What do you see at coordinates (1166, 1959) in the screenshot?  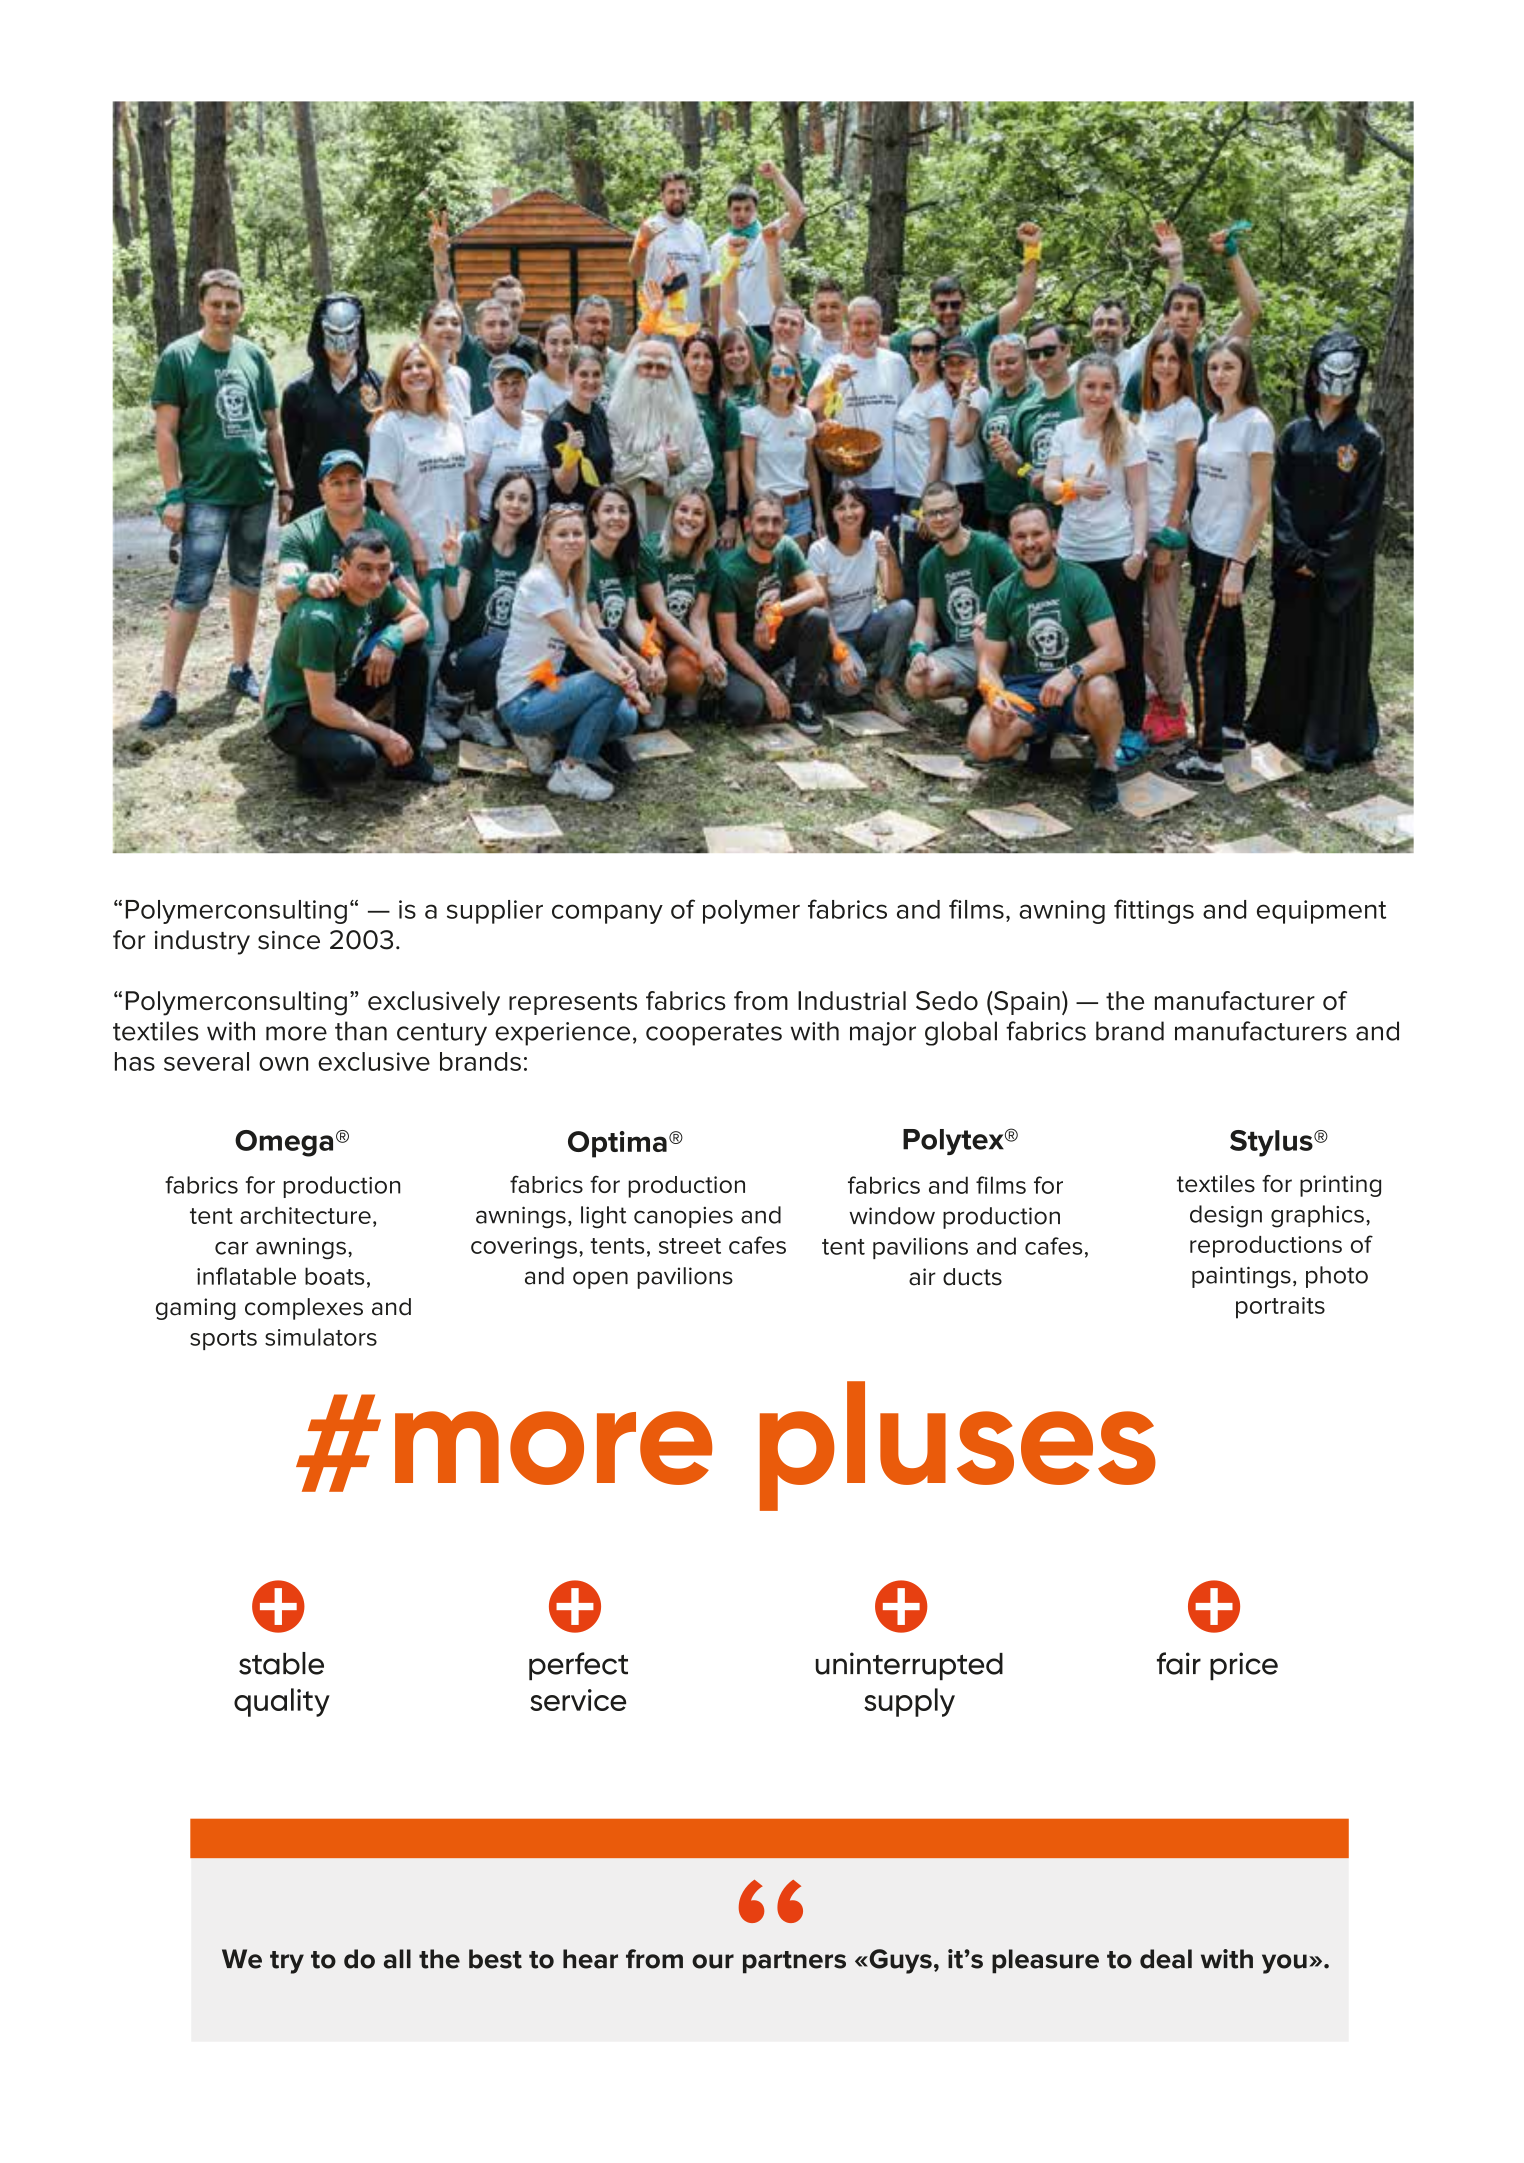 I see `deal` at bounding box center [1166, 1959].
